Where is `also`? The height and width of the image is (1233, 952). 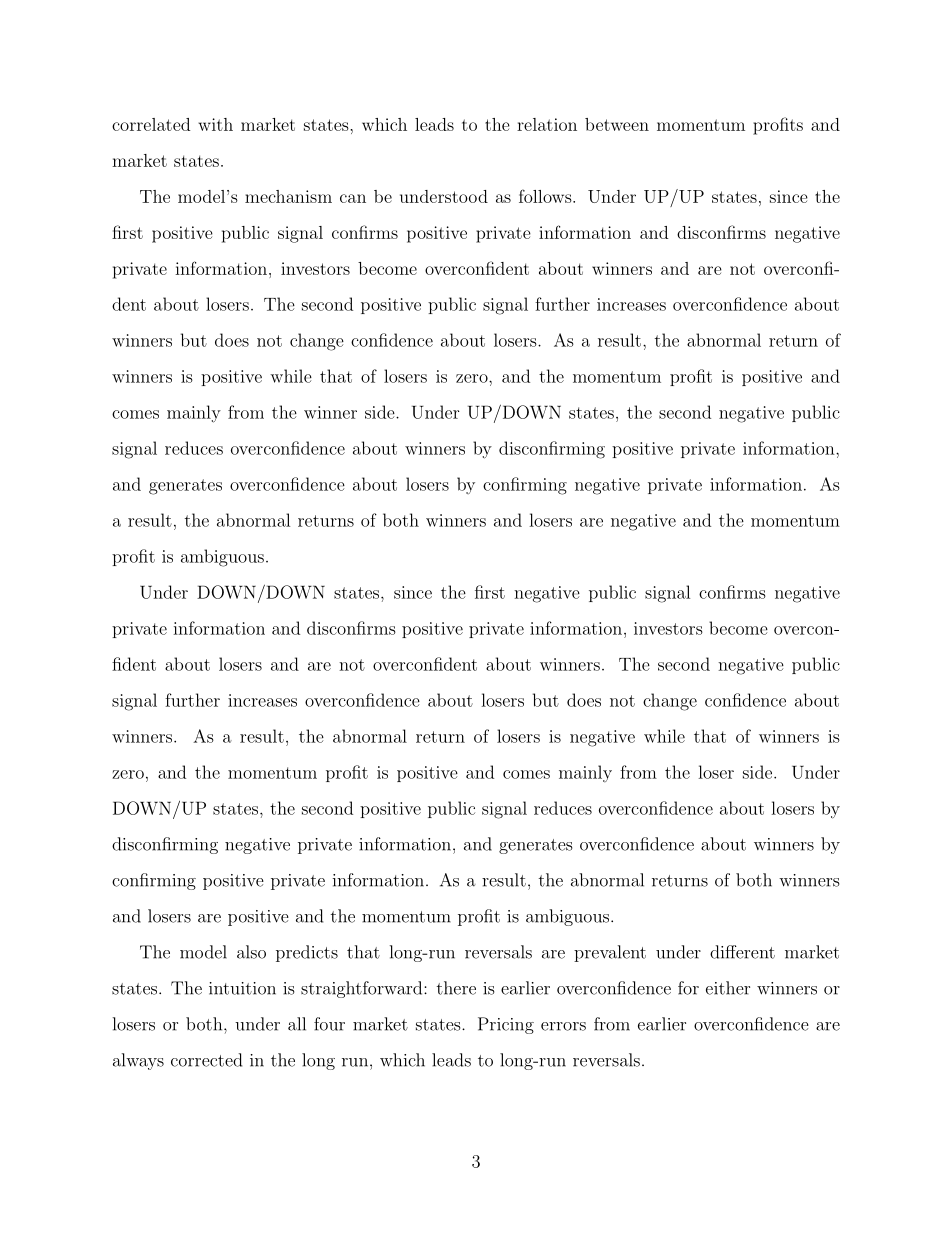 also is located at coordinates (251, 952).
